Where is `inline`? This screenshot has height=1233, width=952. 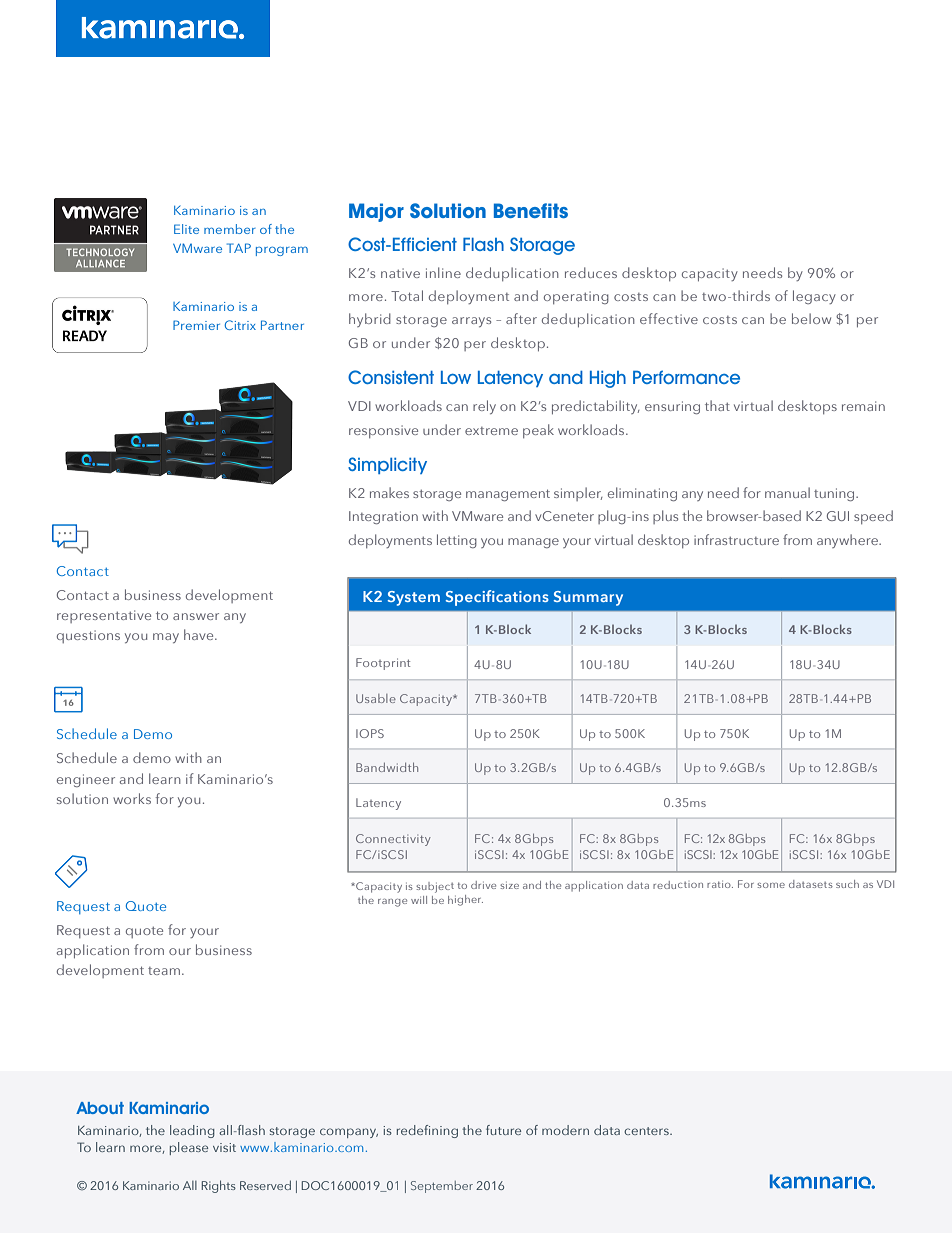
inline is located at coordinates (443, 272).
